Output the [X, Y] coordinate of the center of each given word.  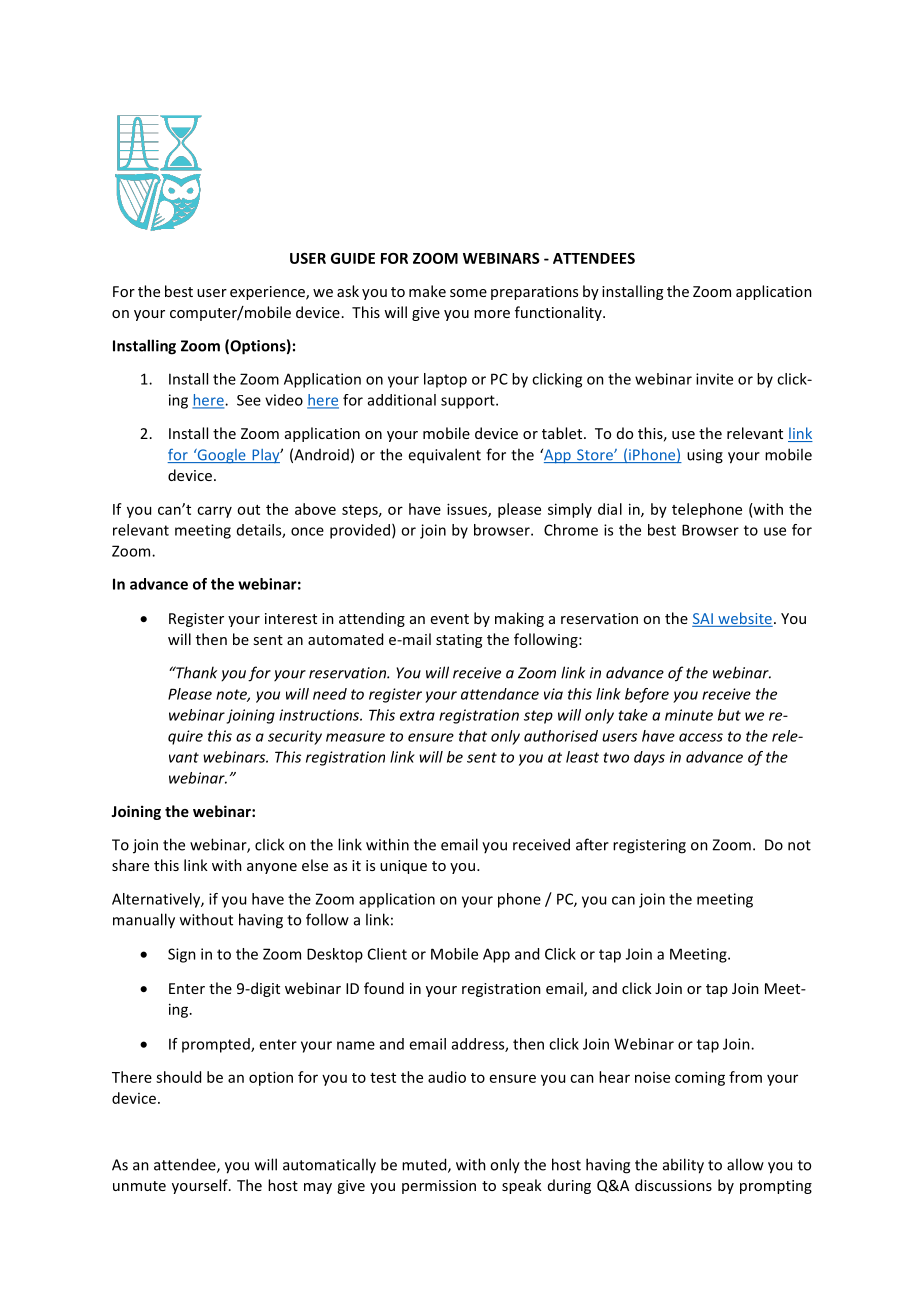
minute [689, 715]
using [705, 456]
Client [387, 954]
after [592, 844]
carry [214, 512]
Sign [182, 955]
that [473, 736]
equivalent [444, 456]
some [468, 293]
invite [714, 379]
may [318, 1188]
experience [268, 293]
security [295, 737]
